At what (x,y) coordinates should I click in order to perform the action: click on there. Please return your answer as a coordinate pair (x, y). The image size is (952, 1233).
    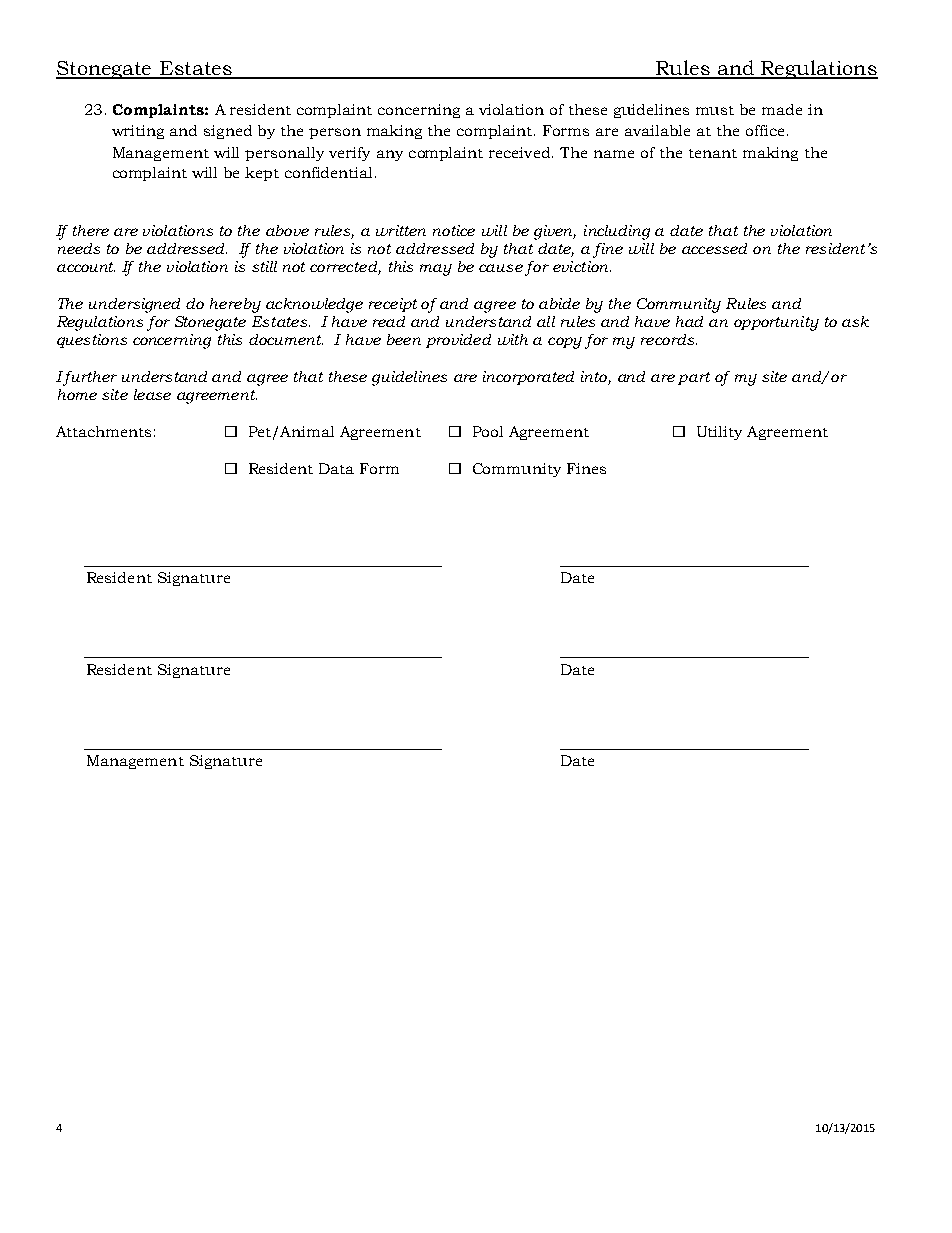
    Looking at the image, I should click on (91, 230).
